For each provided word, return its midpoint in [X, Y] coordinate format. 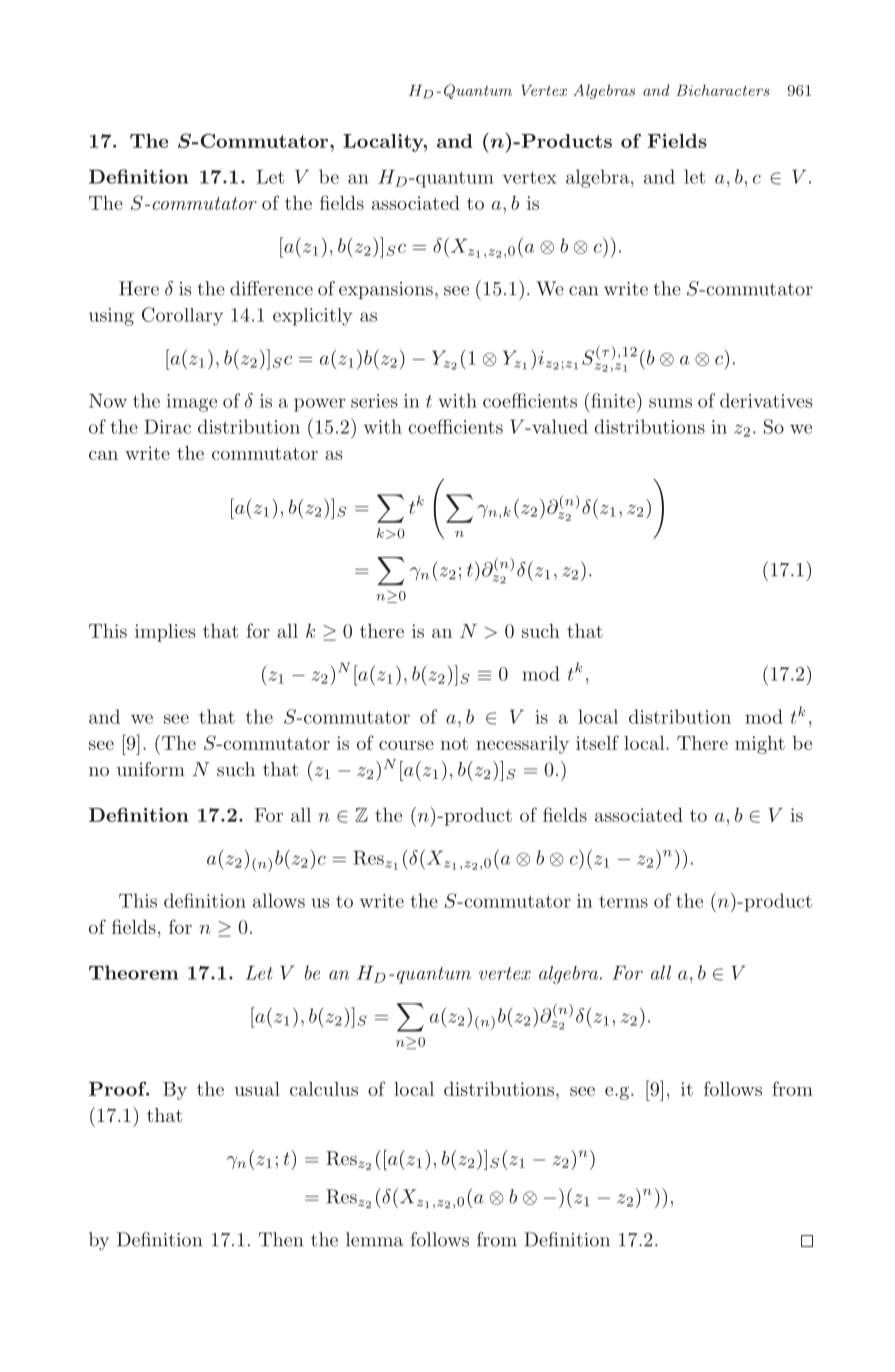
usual [257, 1089]
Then [280, 1239]
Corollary [182, 316]
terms [623, 901]
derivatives [766, 400]
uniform [151, 769]
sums [670, 403]
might [760, 745]
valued [559, 426]
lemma [374, 1239]
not [454, 743]
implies [165, 633]
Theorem [133, 972]
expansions [386, 290]
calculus [324, 1089]
